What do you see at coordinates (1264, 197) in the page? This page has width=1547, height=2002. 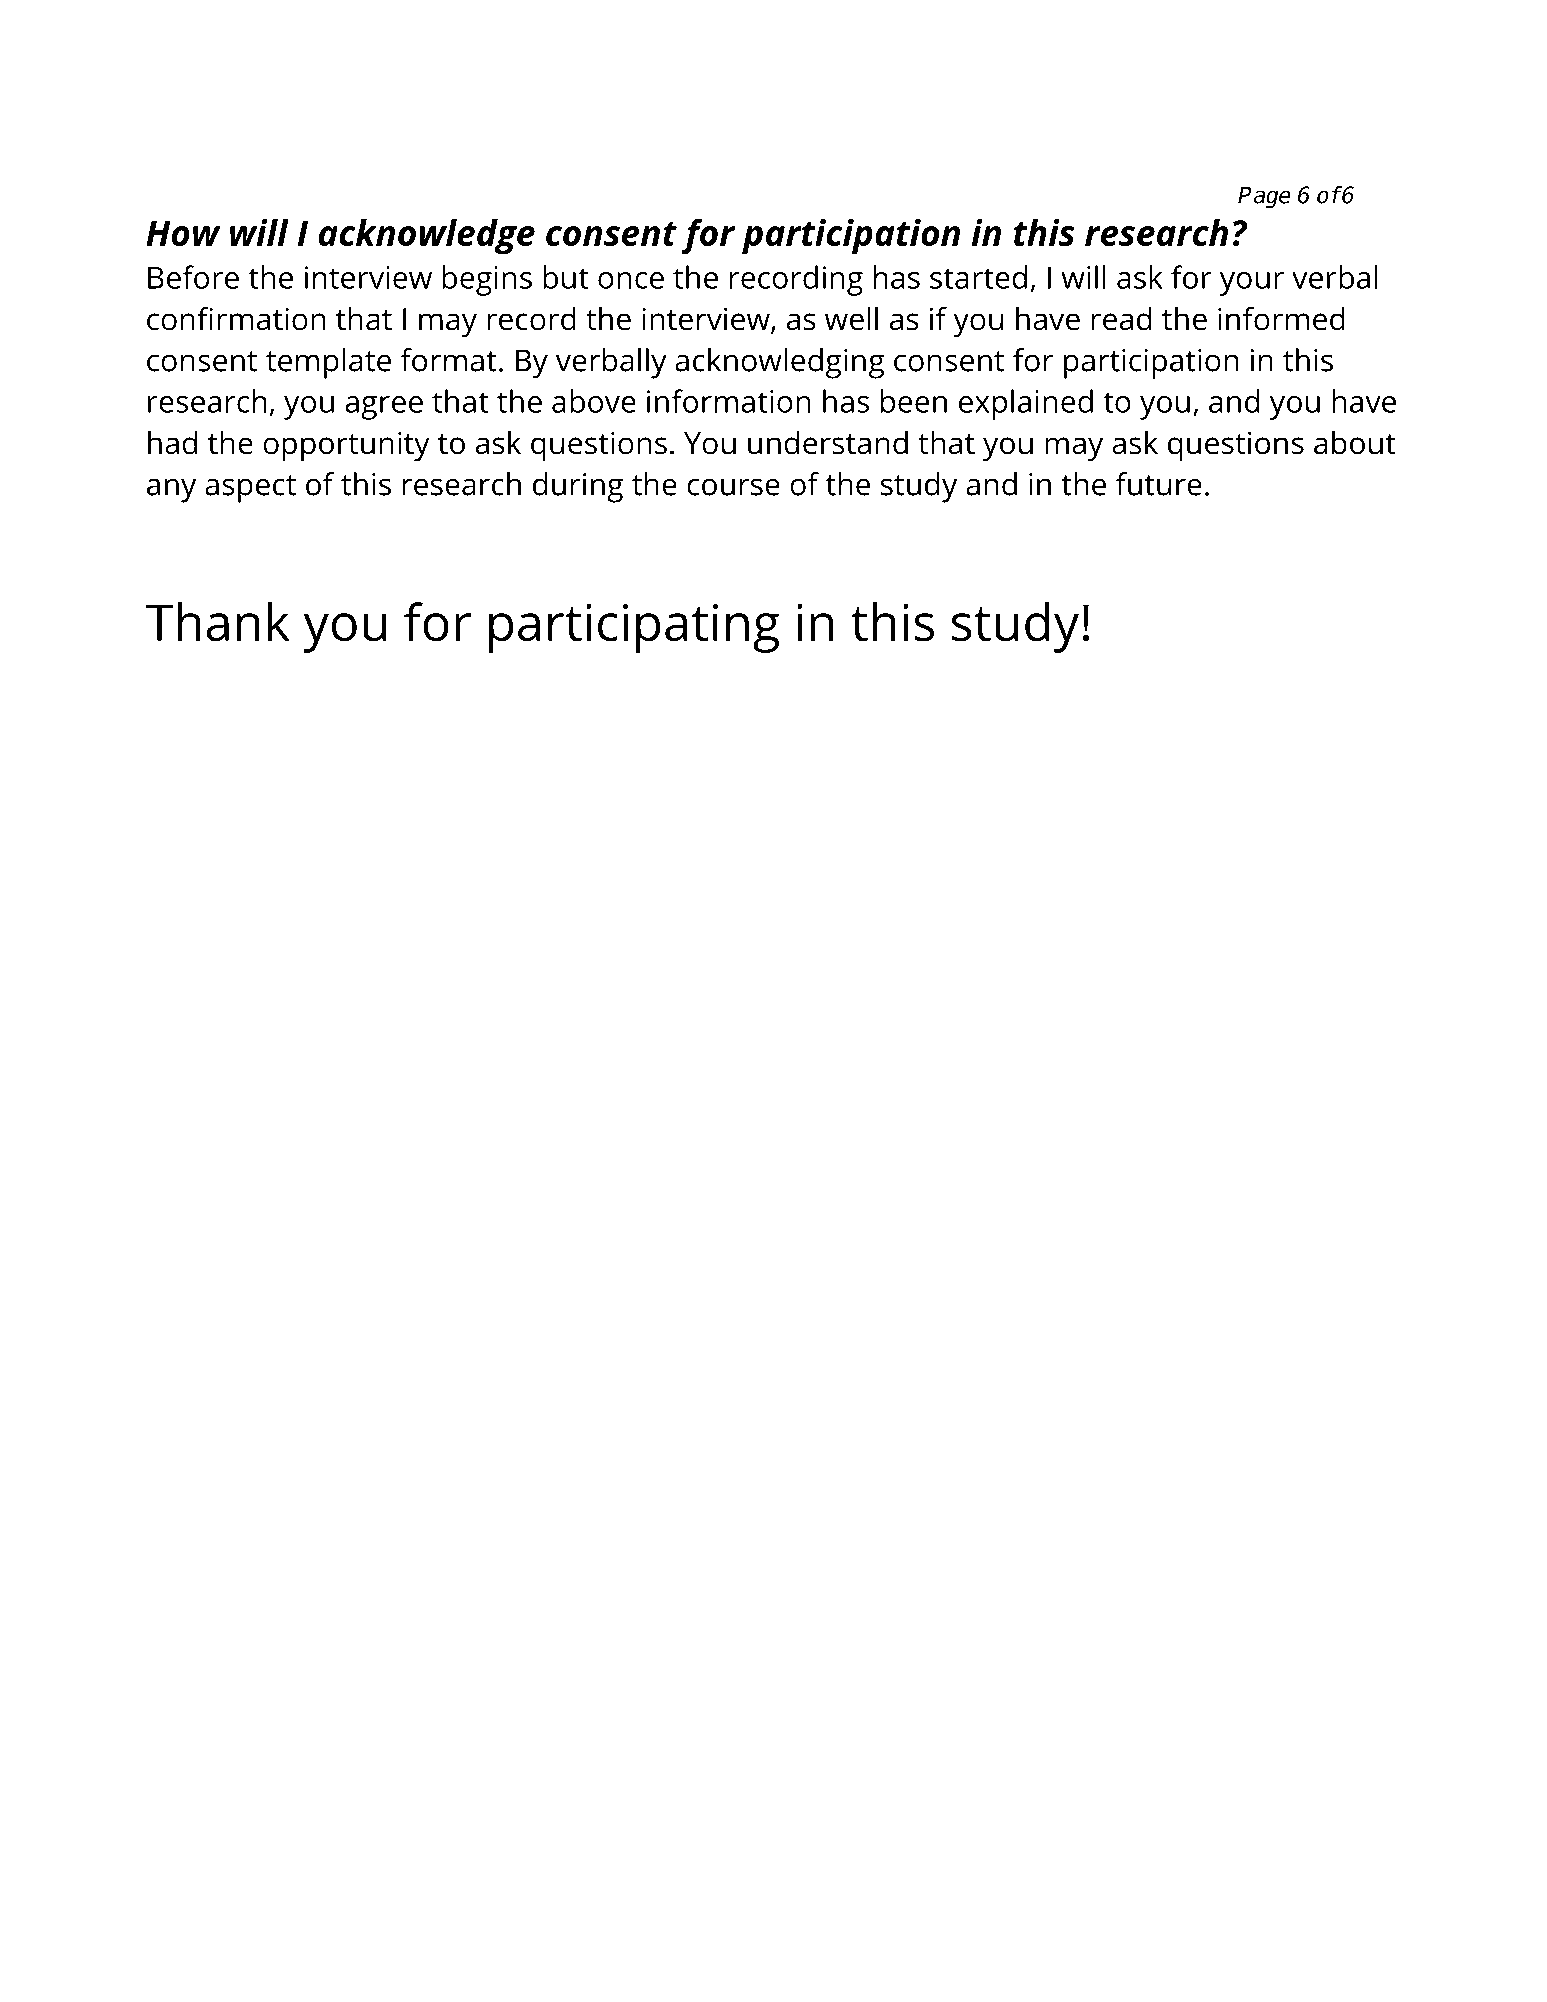 I see `Page` at bounding box center [1264, 197].
